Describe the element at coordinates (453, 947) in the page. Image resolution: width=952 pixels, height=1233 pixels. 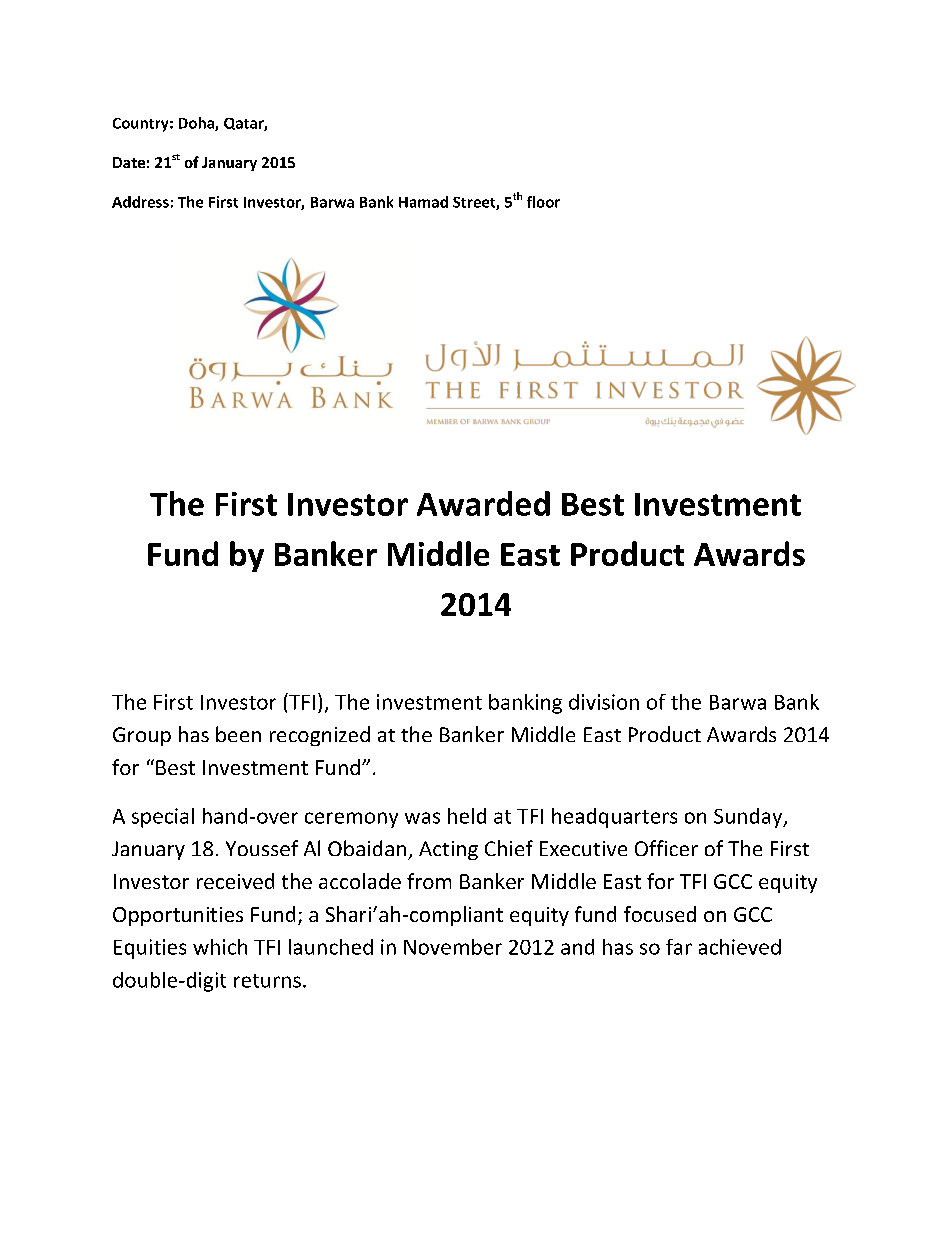
I see `November` at that location.
